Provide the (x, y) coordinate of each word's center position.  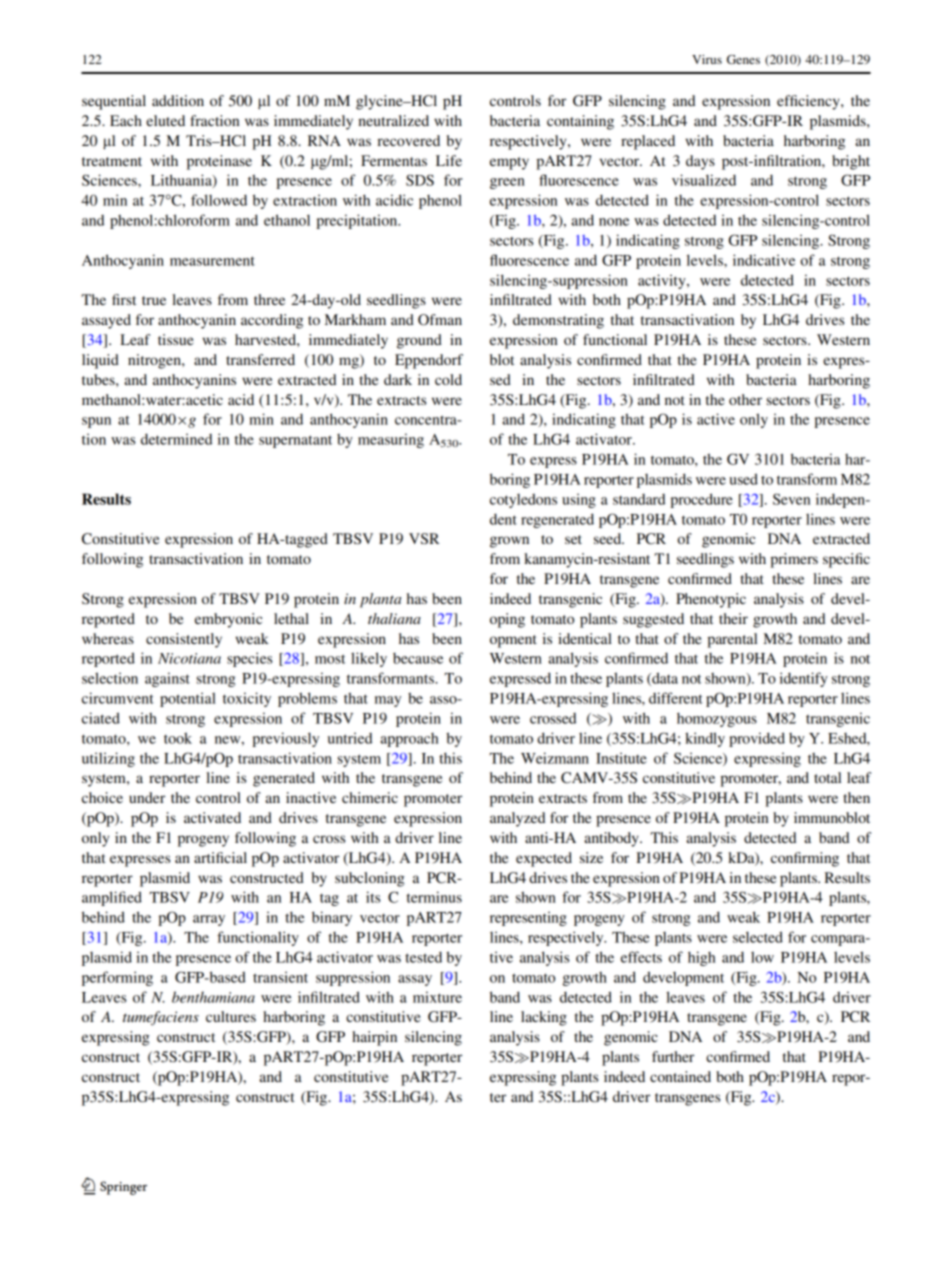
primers (794, 560)
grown (509, 542)
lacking (544, 1018)
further (673, 1056)
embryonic (228, 620)
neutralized (393, 120)
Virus (707, 59)
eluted (165, 120)
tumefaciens (161, 1018)
